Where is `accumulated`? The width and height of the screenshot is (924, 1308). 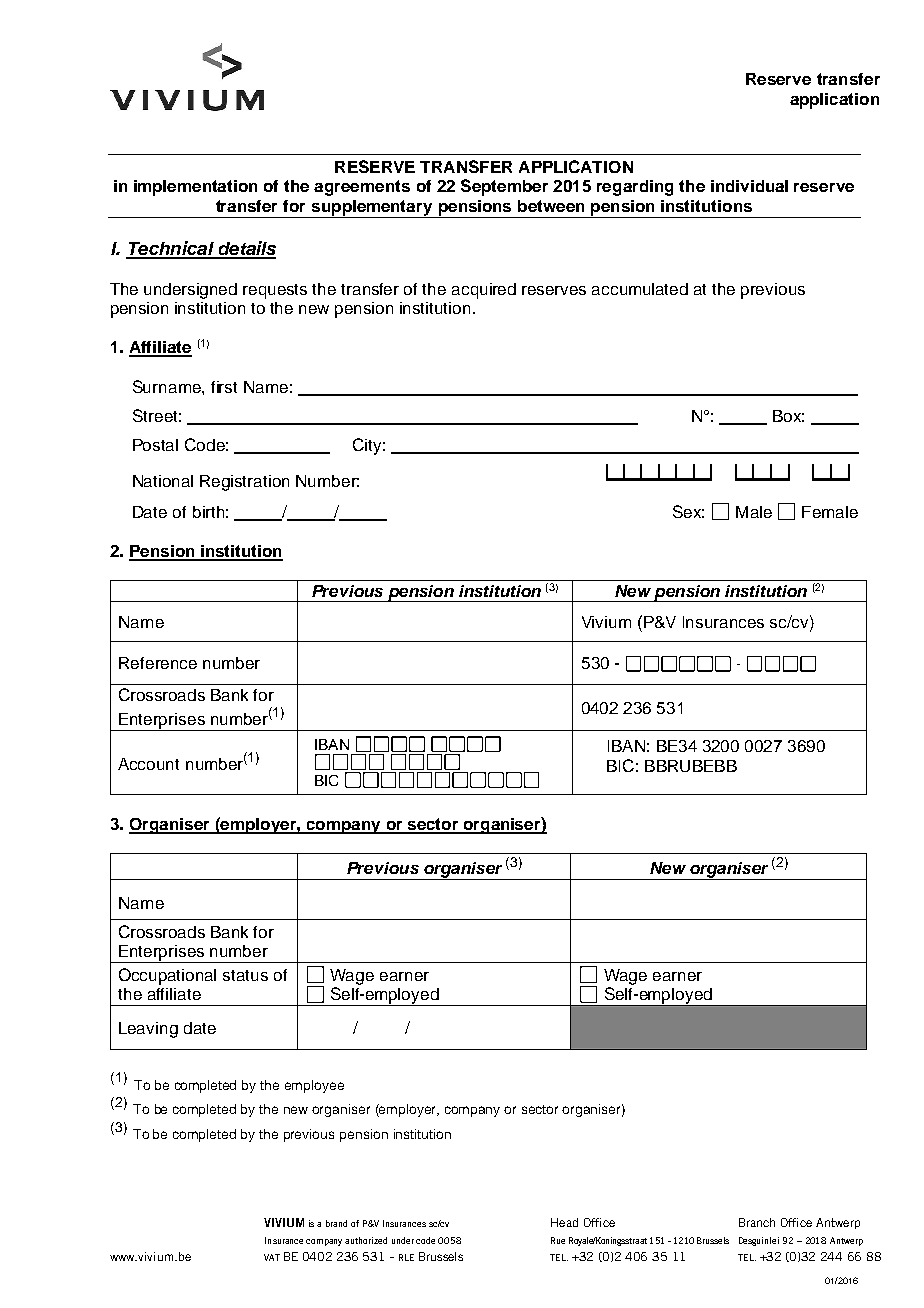 accumulated is located at coordinates (640, 289).
